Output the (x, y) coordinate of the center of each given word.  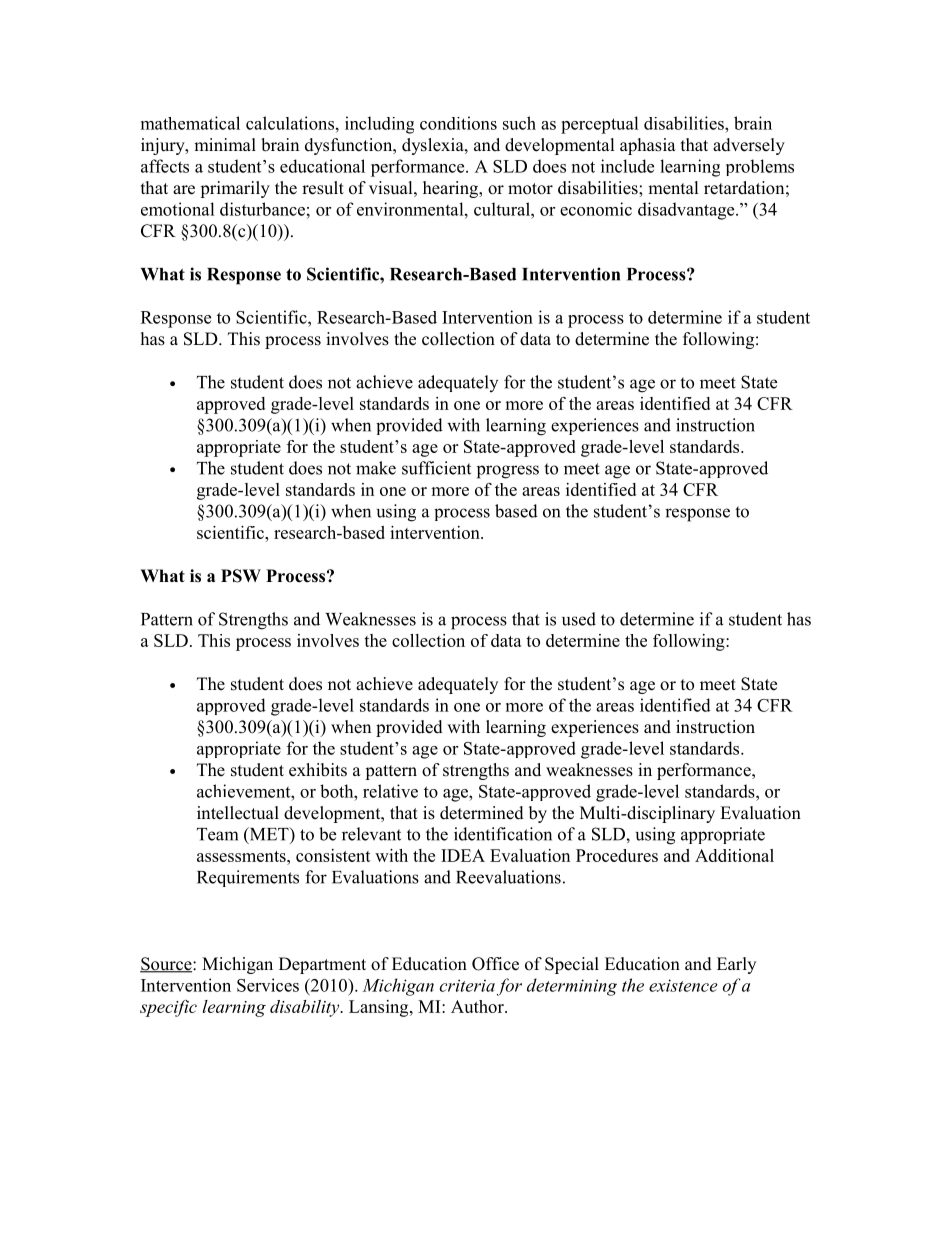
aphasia (648, 146)
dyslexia (434, 146)
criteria (467, 985)
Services (268, 985)
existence (683, 985)
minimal (225, 144)
